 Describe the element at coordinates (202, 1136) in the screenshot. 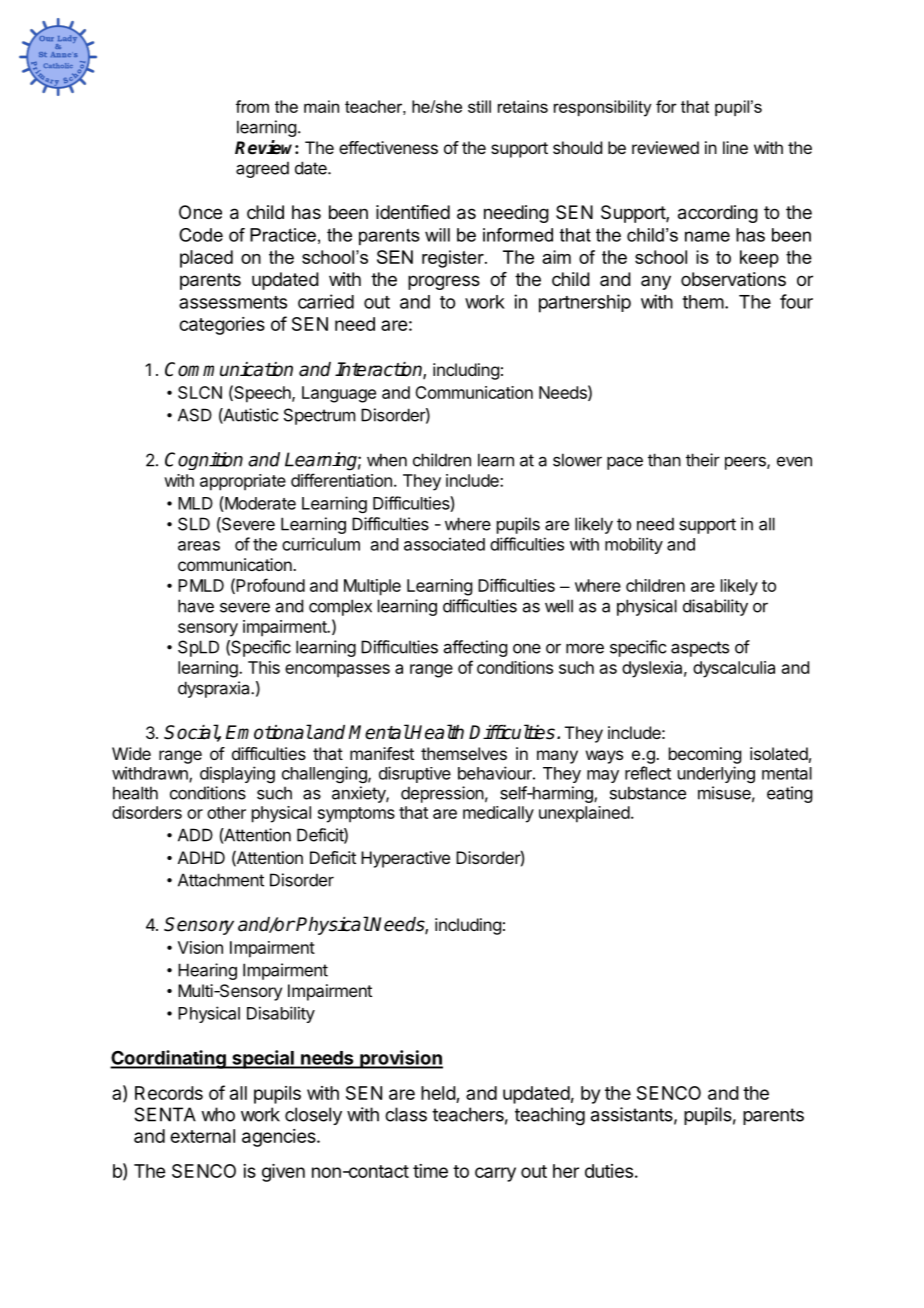

I see `external` at that location.
